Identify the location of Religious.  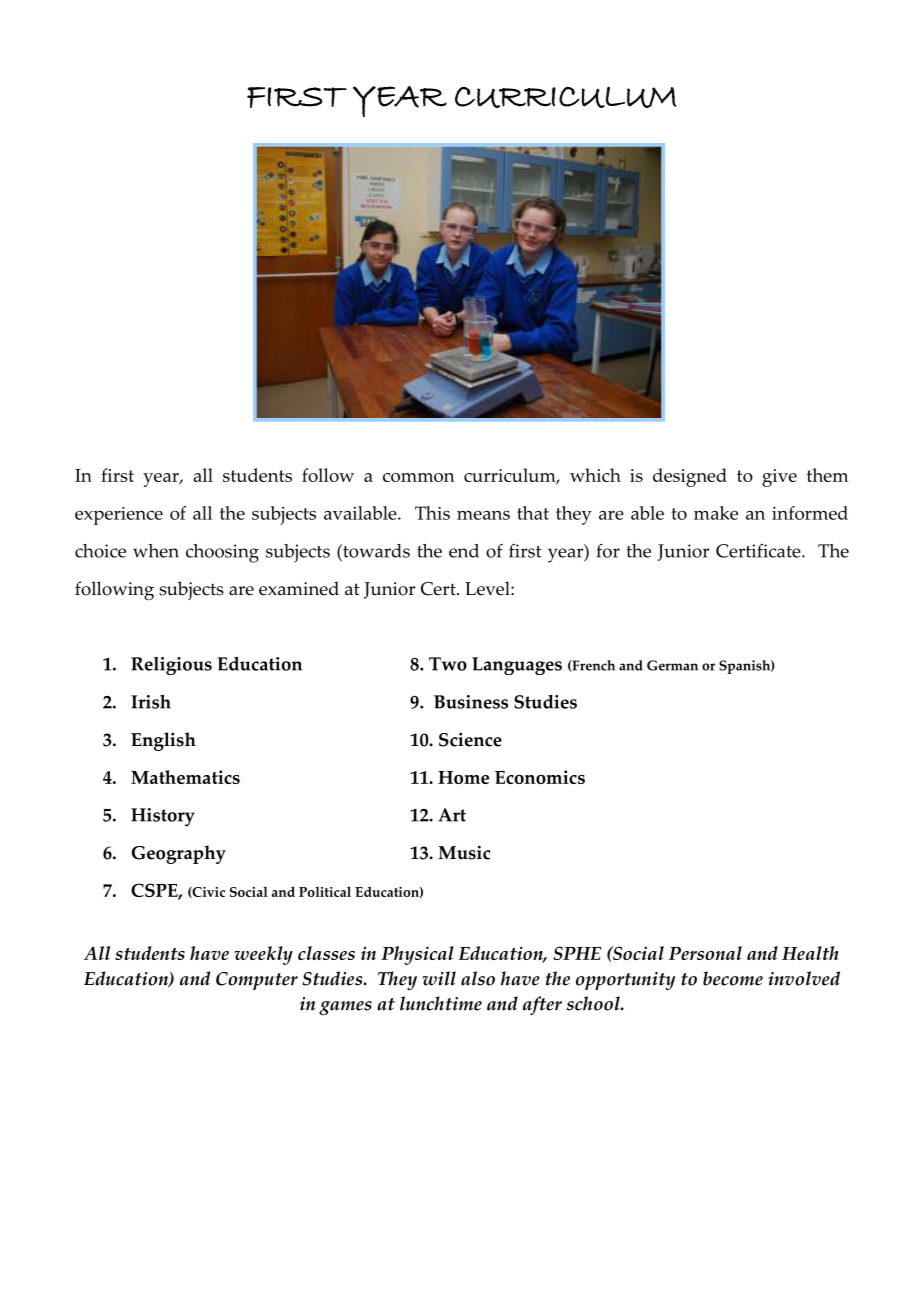
(171, 666).
